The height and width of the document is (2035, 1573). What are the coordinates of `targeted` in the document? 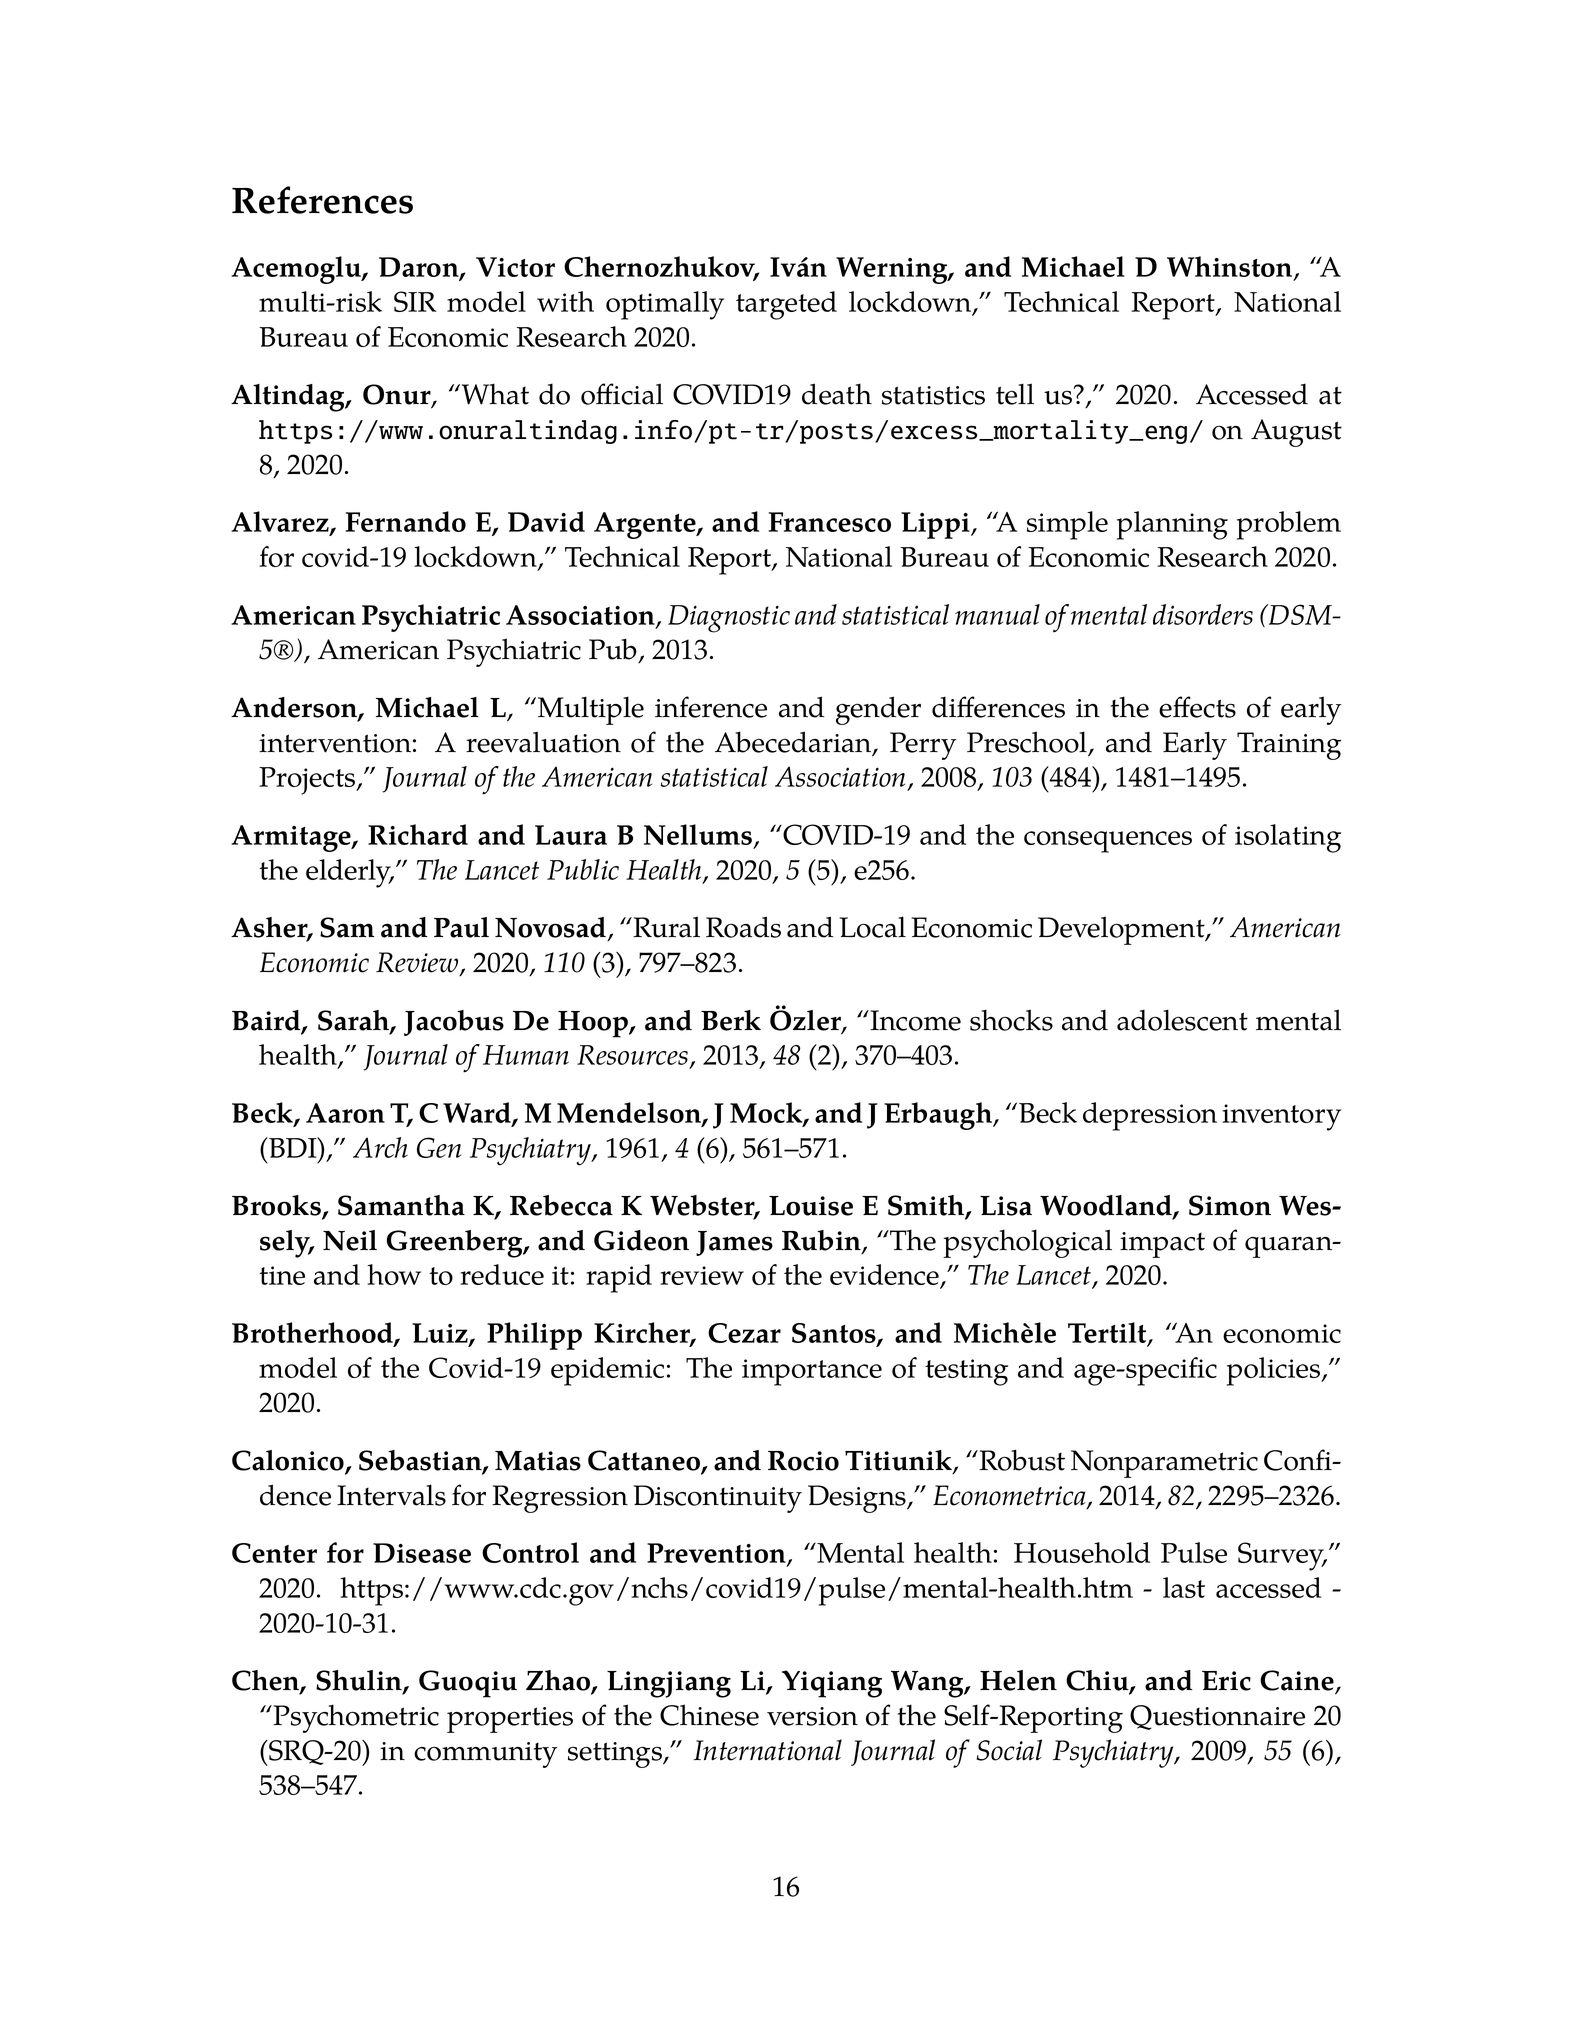 It's located at (786, 305).
